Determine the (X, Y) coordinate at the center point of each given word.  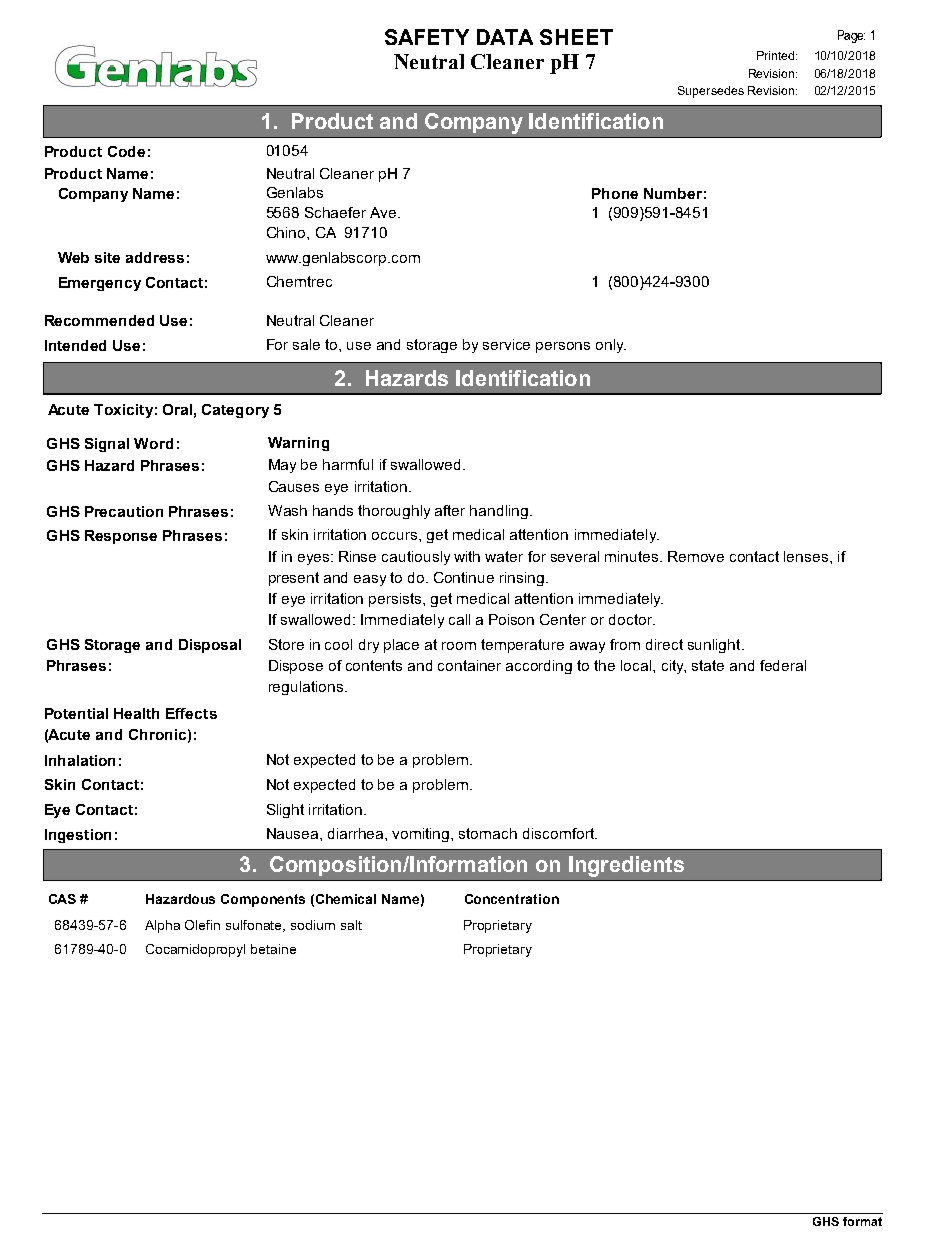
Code (126, 151)
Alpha (162, 926)
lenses (807, 556)
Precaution (124, 511)
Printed (777, 55)
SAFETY (427, 37)
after (450, 510)
